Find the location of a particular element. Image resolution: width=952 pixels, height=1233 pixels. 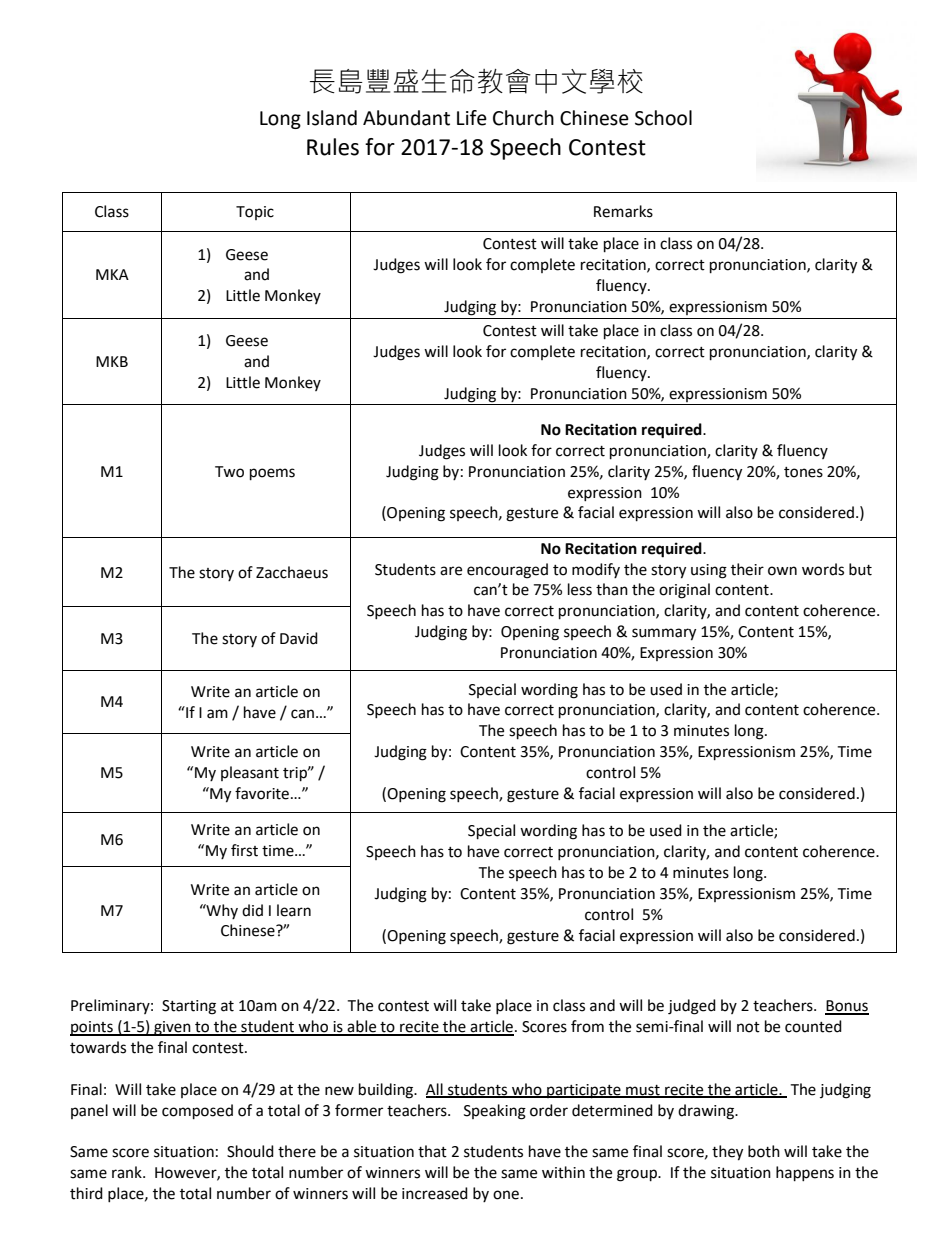

School is located at coordinates (663, 118).
